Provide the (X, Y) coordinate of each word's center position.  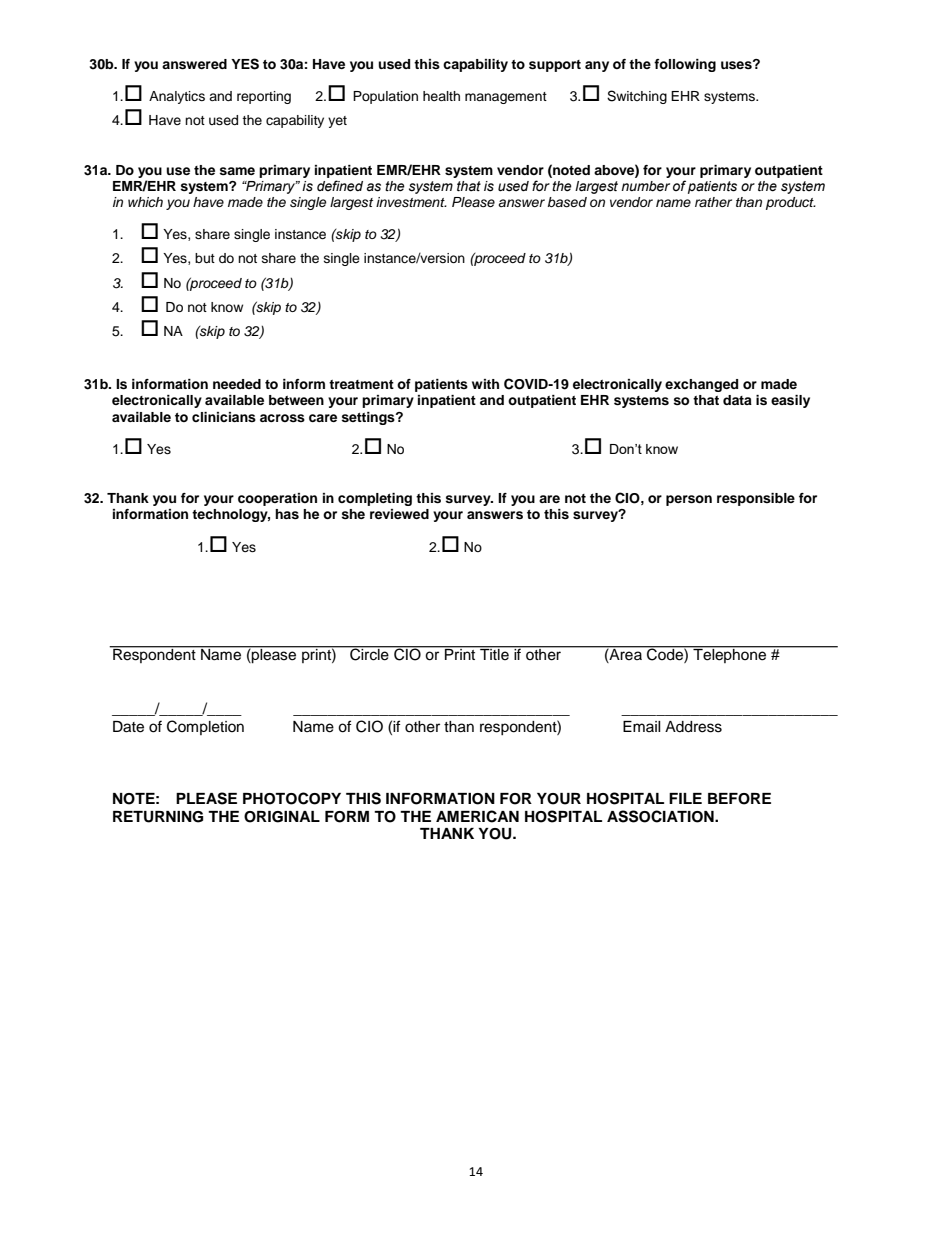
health (441, 96)
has (287, 514)
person (689, 500)
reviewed (399, 514)
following (685, 65)
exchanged (701, 385)
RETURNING (158, 817)
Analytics (177, 97)
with (485, 384)
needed (237, 384)
